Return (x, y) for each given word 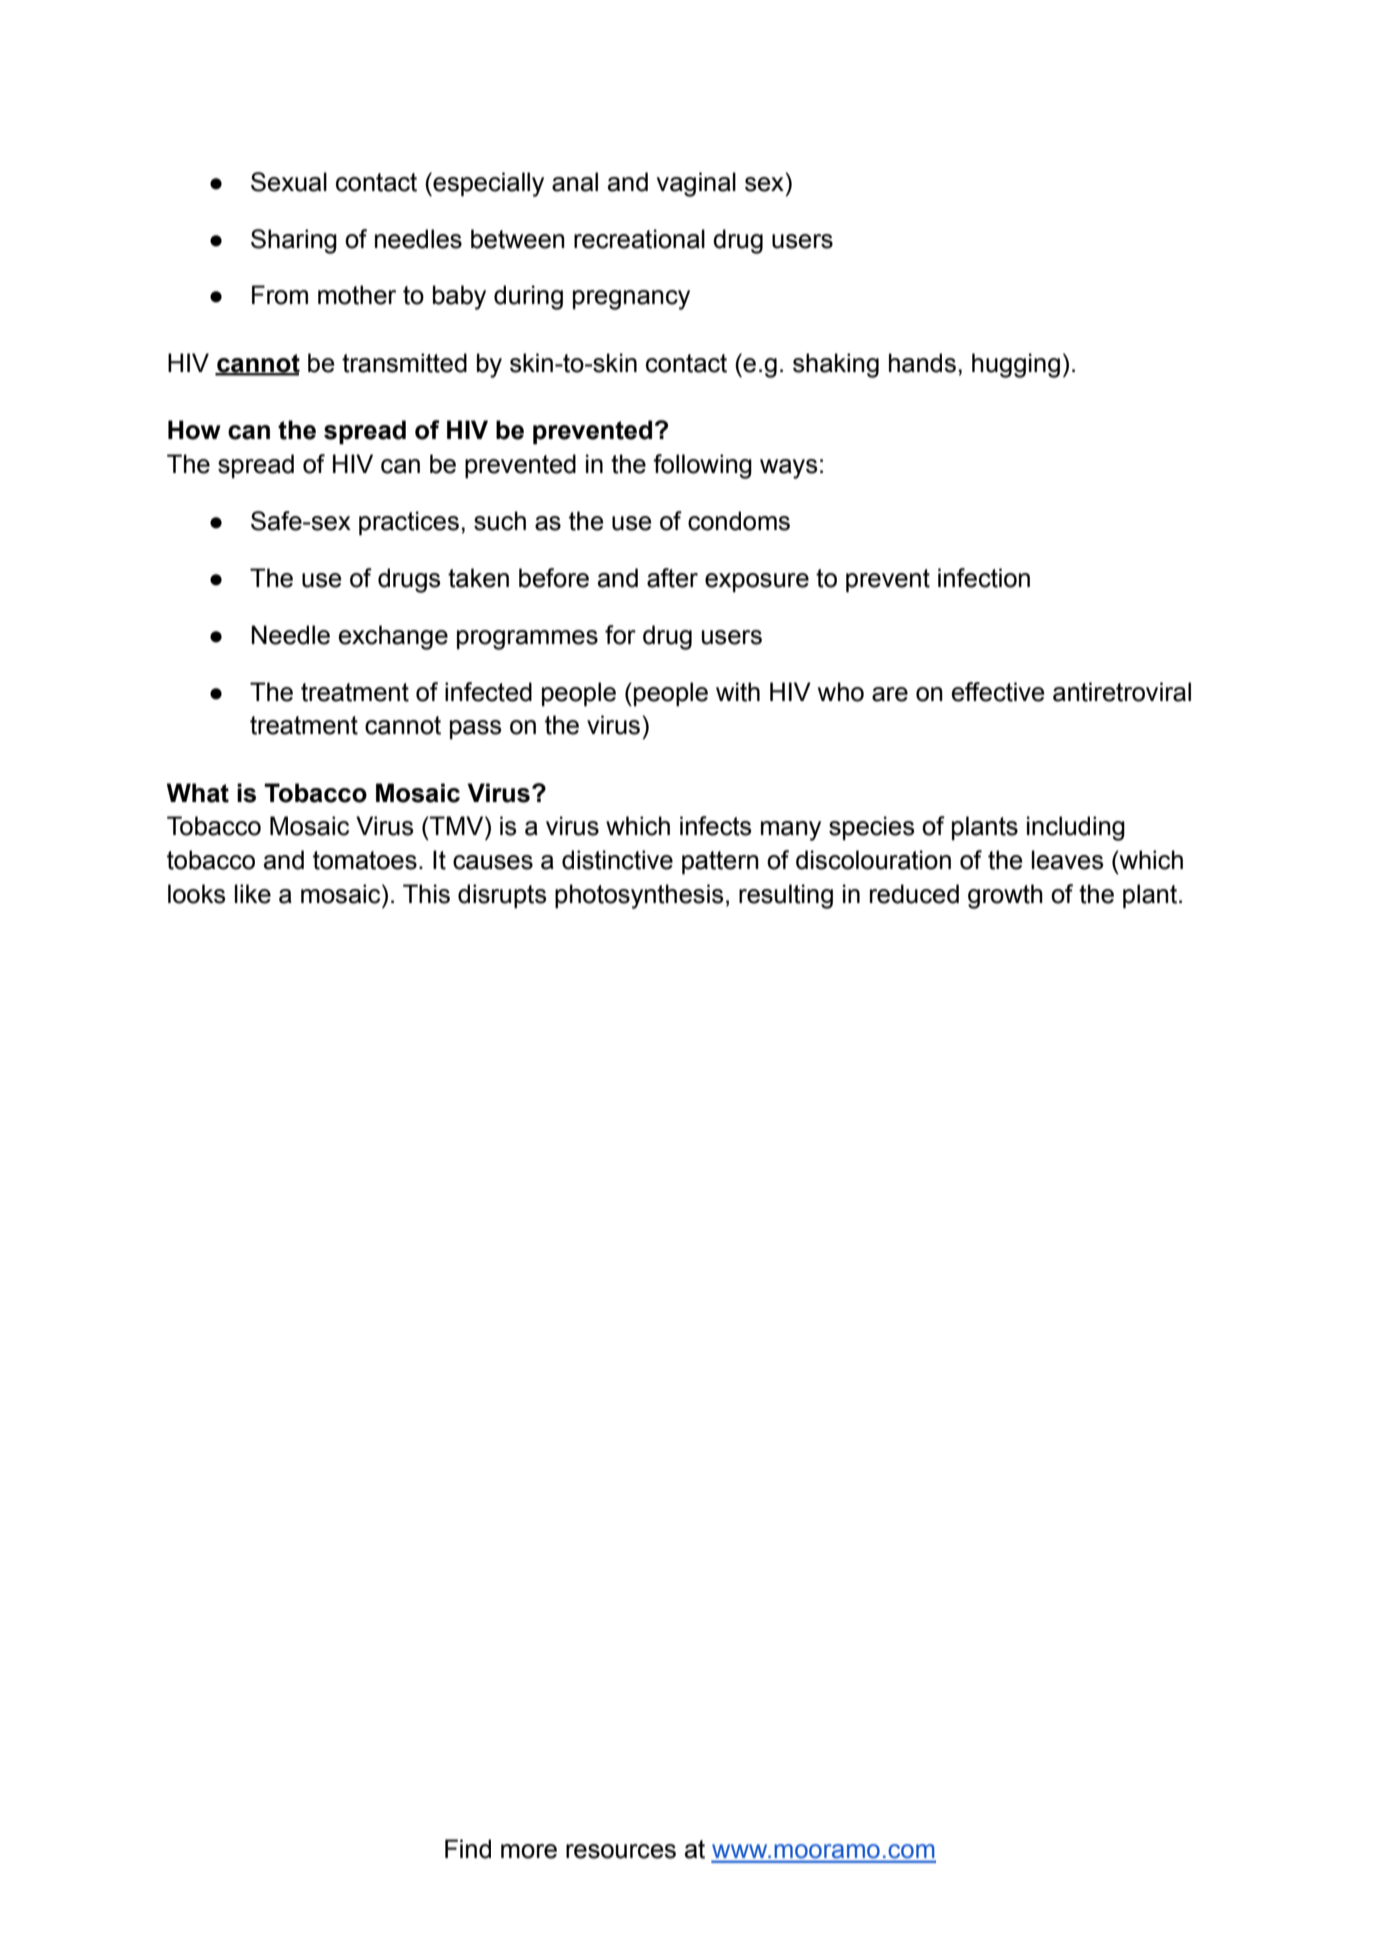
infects (715, 826)
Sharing (294, 241)
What (198, 793)
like (253, 894)
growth (1005, 896)
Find (468, 1849)
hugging (1016, 365)
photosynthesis (639, 896)
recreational (639, 239)
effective (998, 692)
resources (621, 1851)
